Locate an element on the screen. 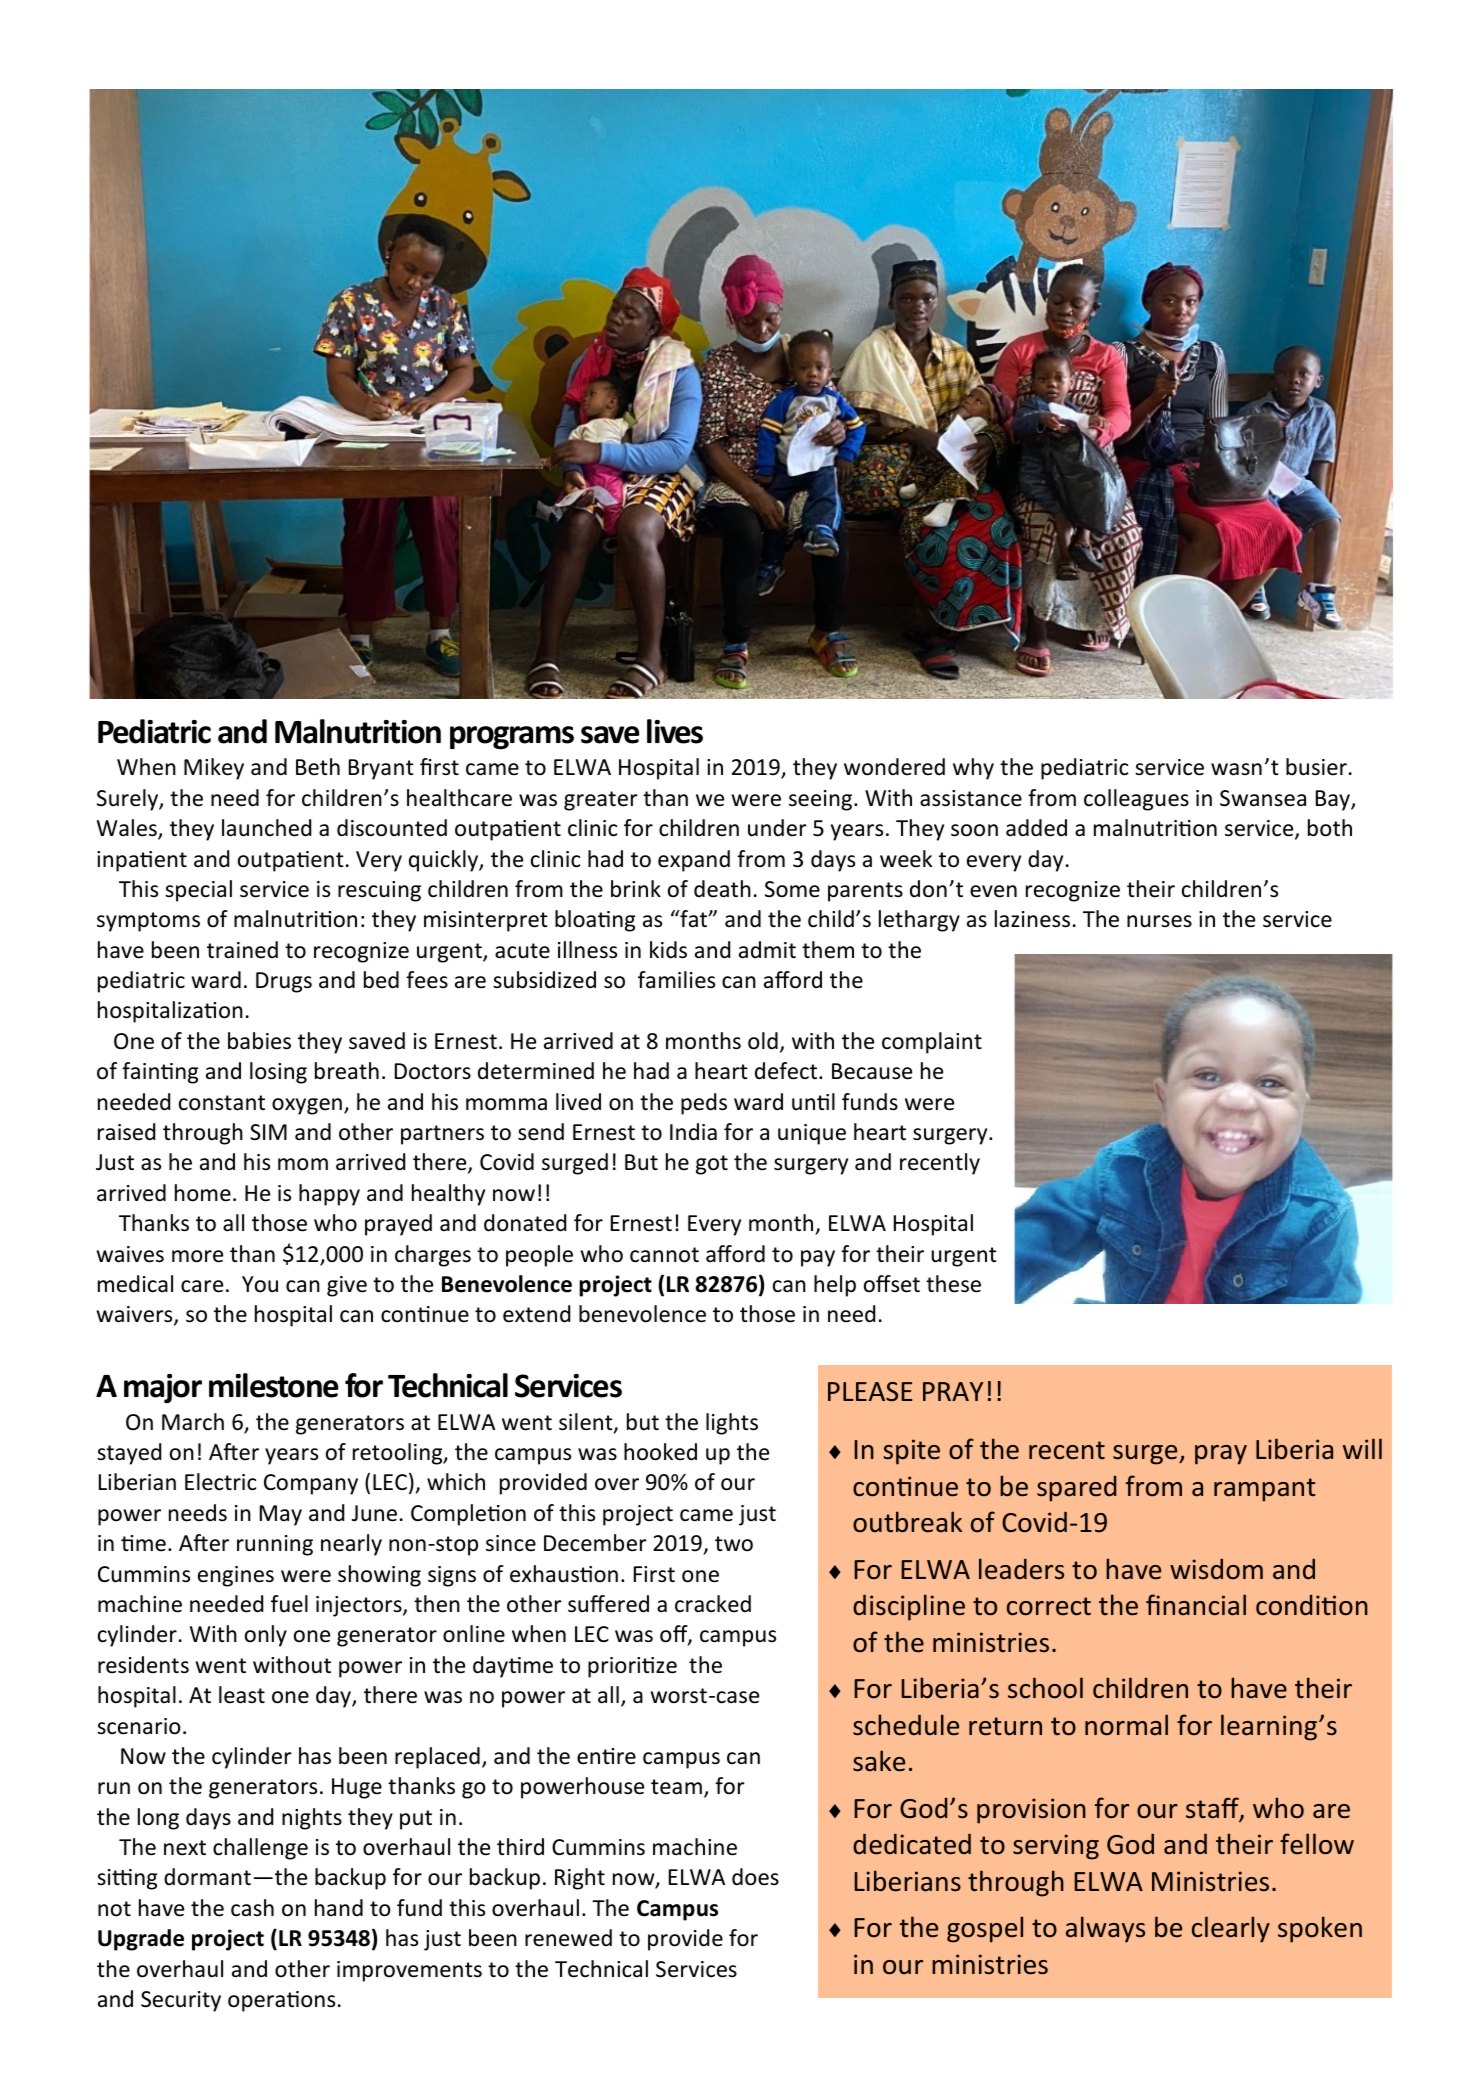 This screenshot has height=2096, width=1482. Beth is located at coordinates (318, 767).
